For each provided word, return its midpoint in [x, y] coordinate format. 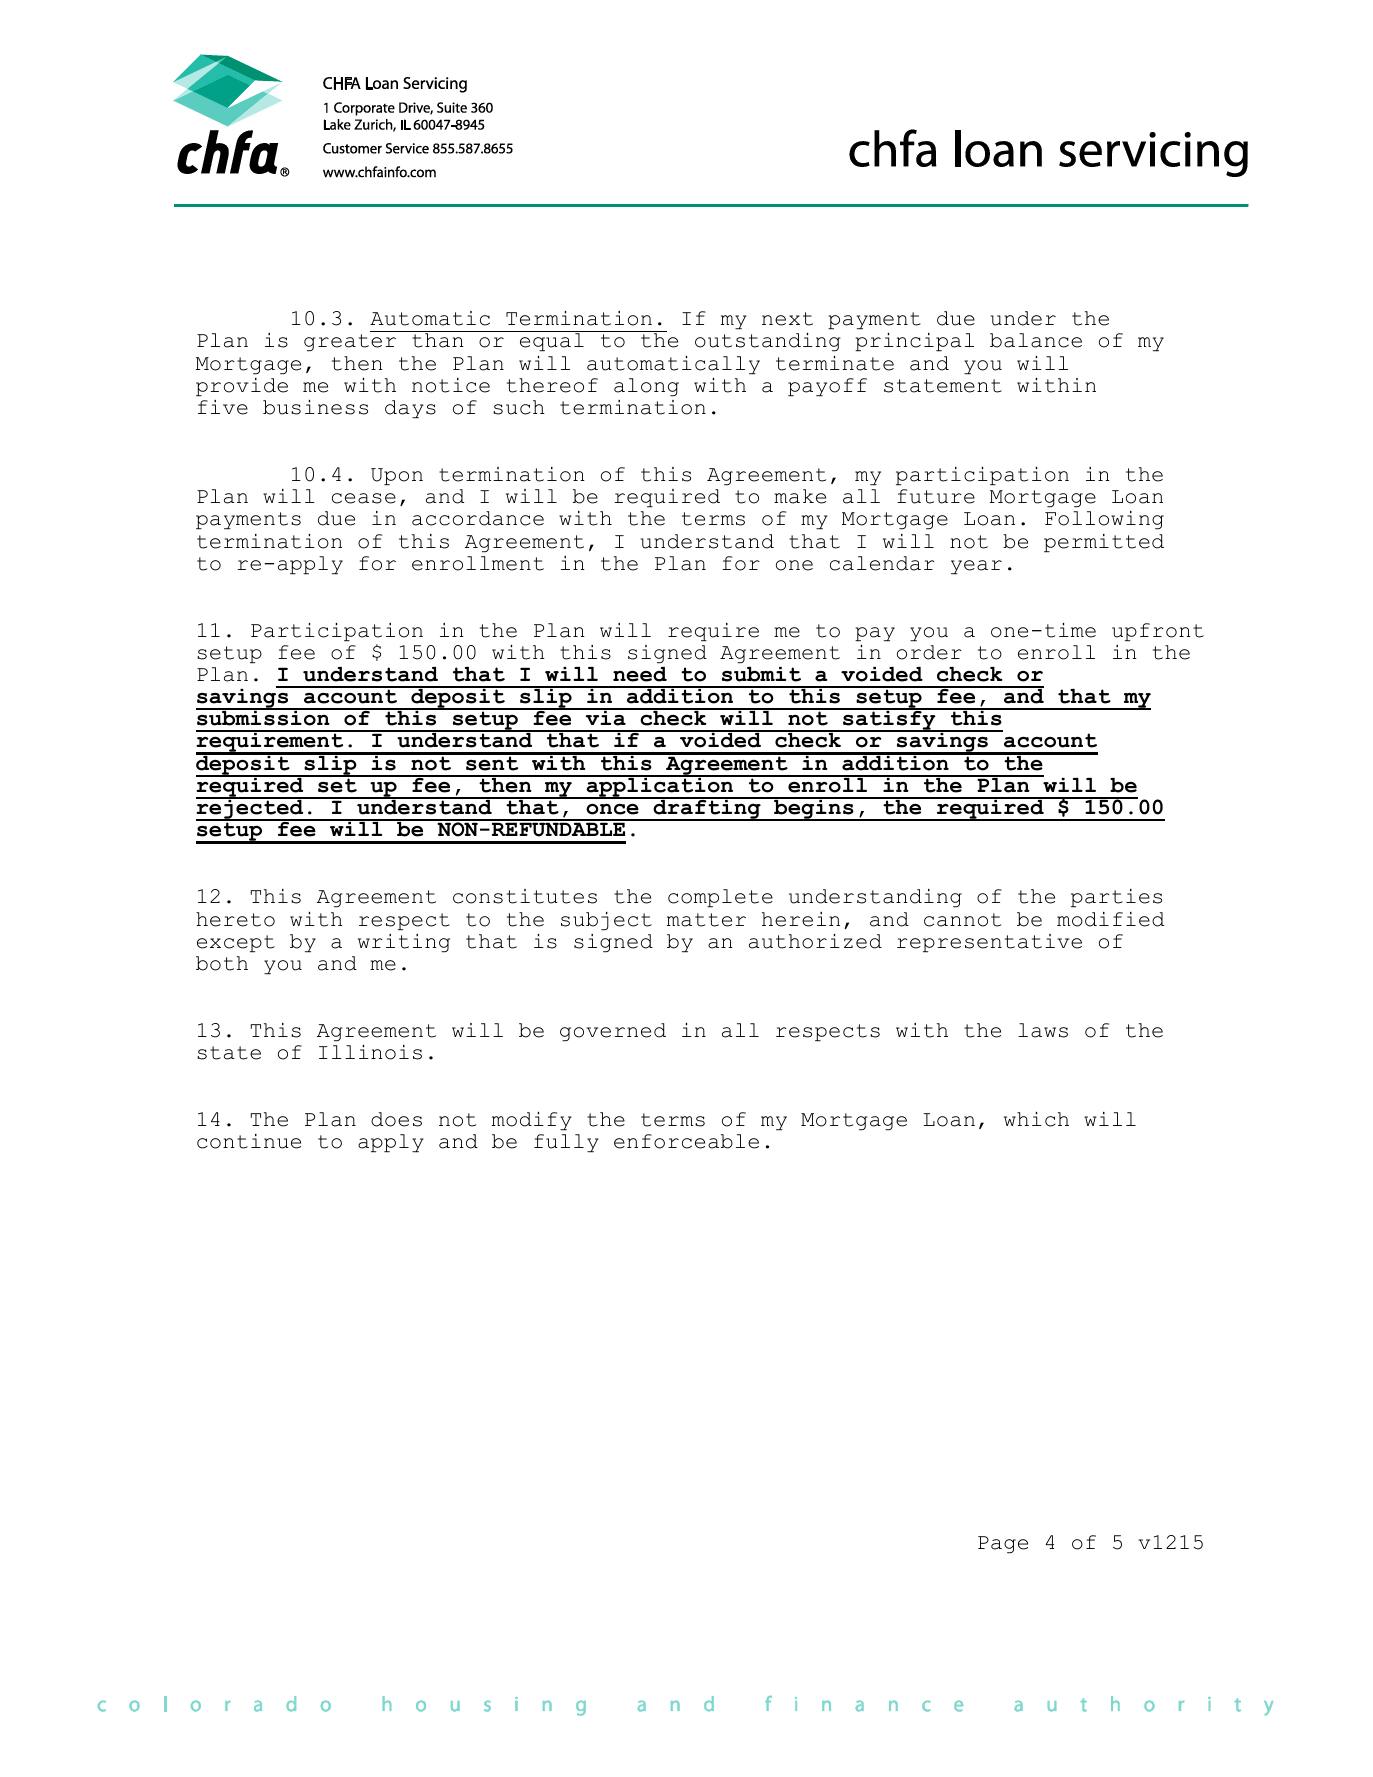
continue [249, 1141]
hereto [235, 919]
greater [350, 343]
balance [1036, 340]
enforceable [686, 1141]
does [396, 1119]
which [1036, 1119]
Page [1003, 1545]
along [646, 387]
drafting [707, 809]
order [929, 652]
